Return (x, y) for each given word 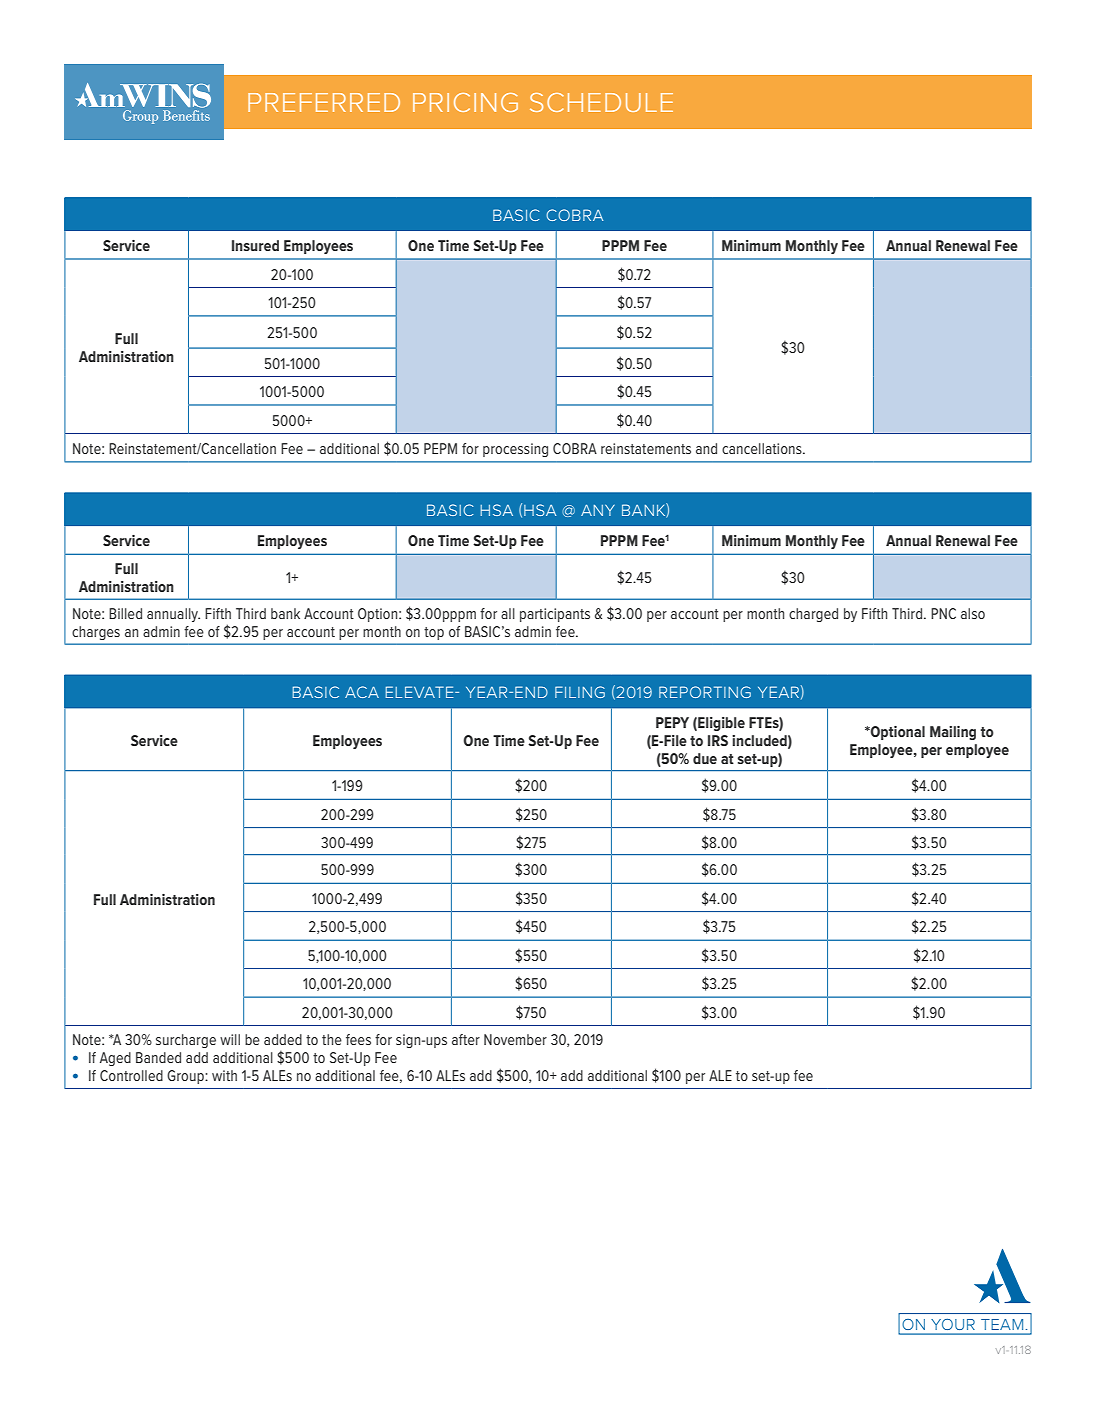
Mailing (953, 733)
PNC (943, 613)
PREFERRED (324, 102)
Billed (125, 613)
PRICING (465, 102)
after (466, 1039)
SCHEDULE (601, 102)
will (230, 1039)
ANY (598, 510)
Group (186, 1077)
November (515, 1039)
